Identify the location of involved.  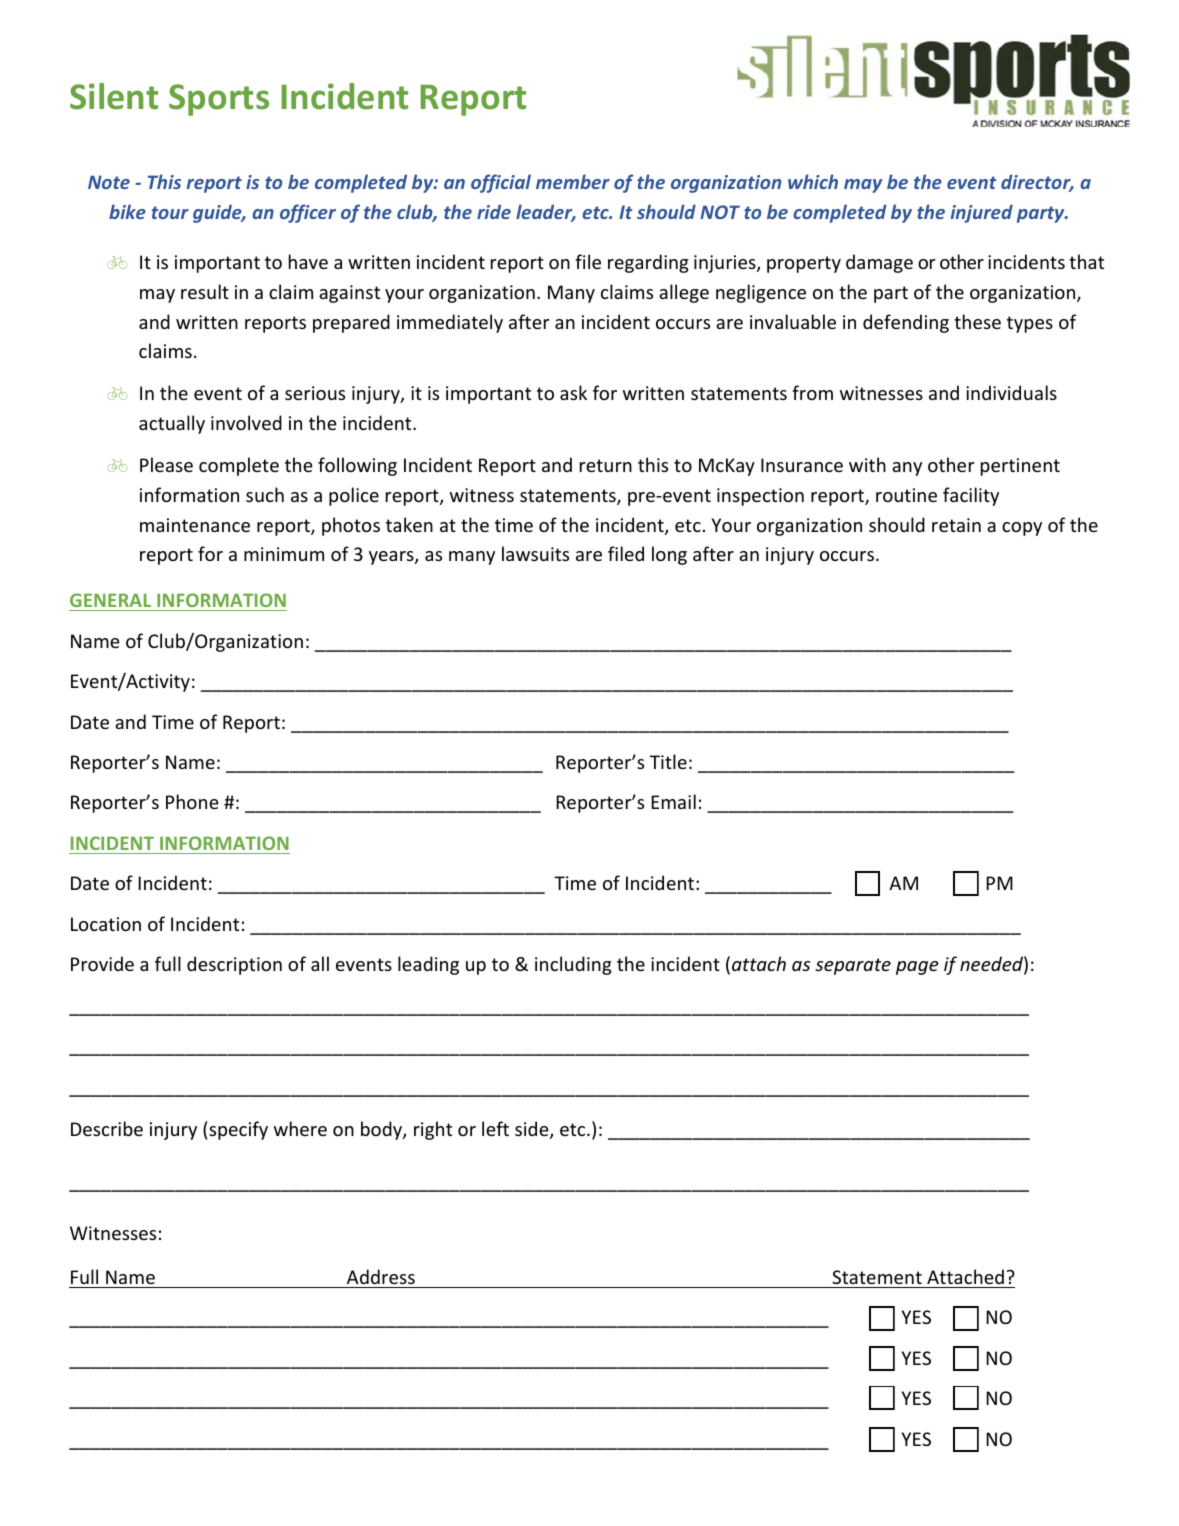
(246, 422).
